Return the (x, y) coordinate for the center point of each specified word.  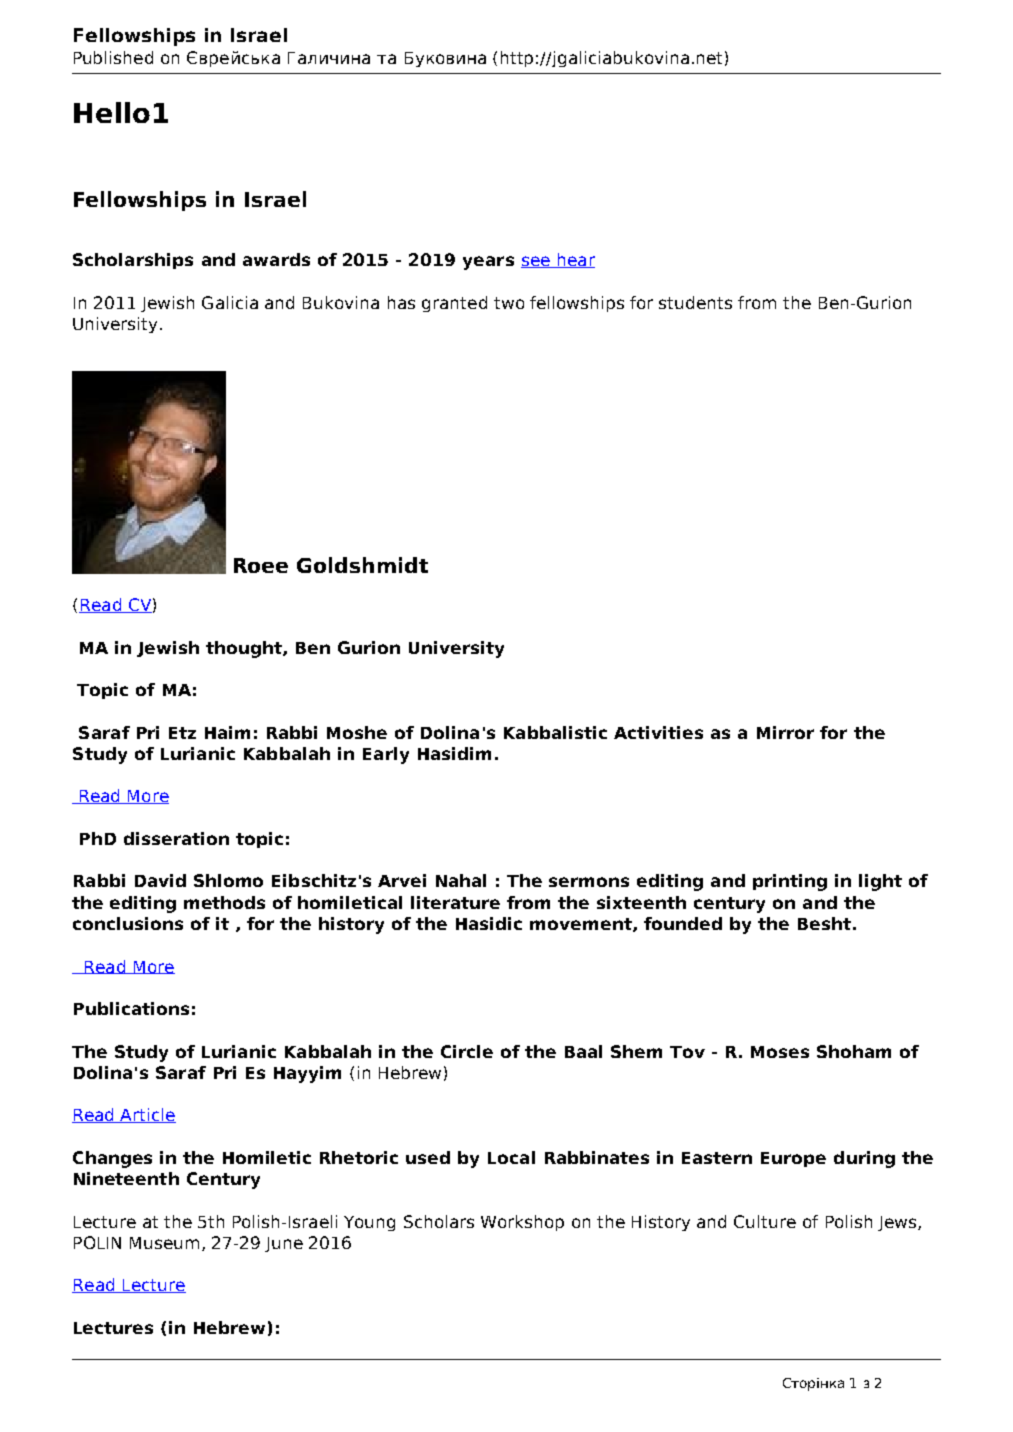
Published (113, 57)
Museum (164, 1243)
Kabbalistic (555, 732)
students (695, 302)
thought (245, 649)
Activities (658, 732)
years (488, 263)
